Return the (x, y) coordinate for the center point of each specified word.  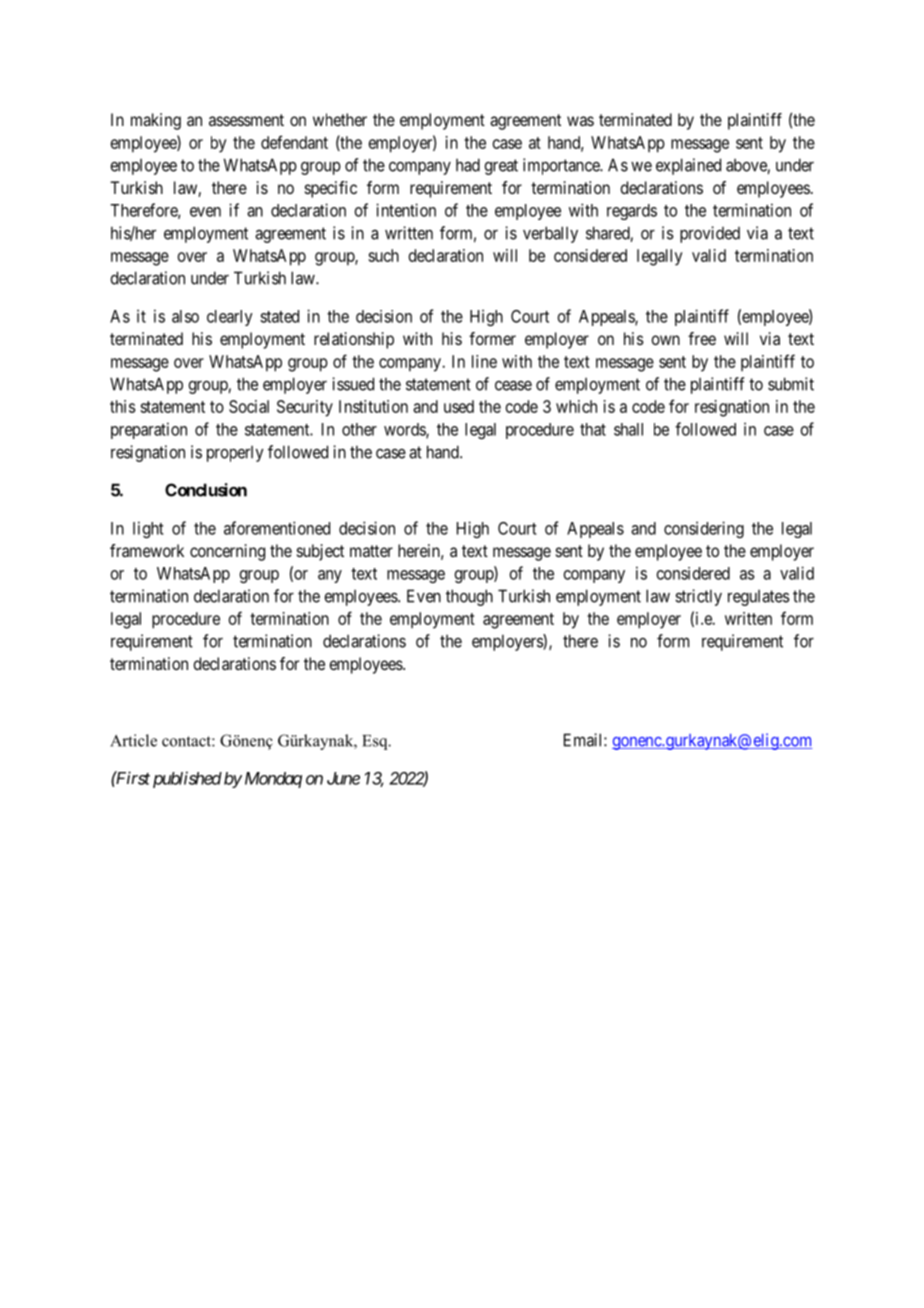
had (468, 165)
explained (688, 166)
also (185, 316)
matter (371, 551)
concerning (227, 552)
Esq (376, 742)
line (484, 361)
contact (187, 741)
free (702, 338)
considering (704, 529)
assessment (246, 120)
